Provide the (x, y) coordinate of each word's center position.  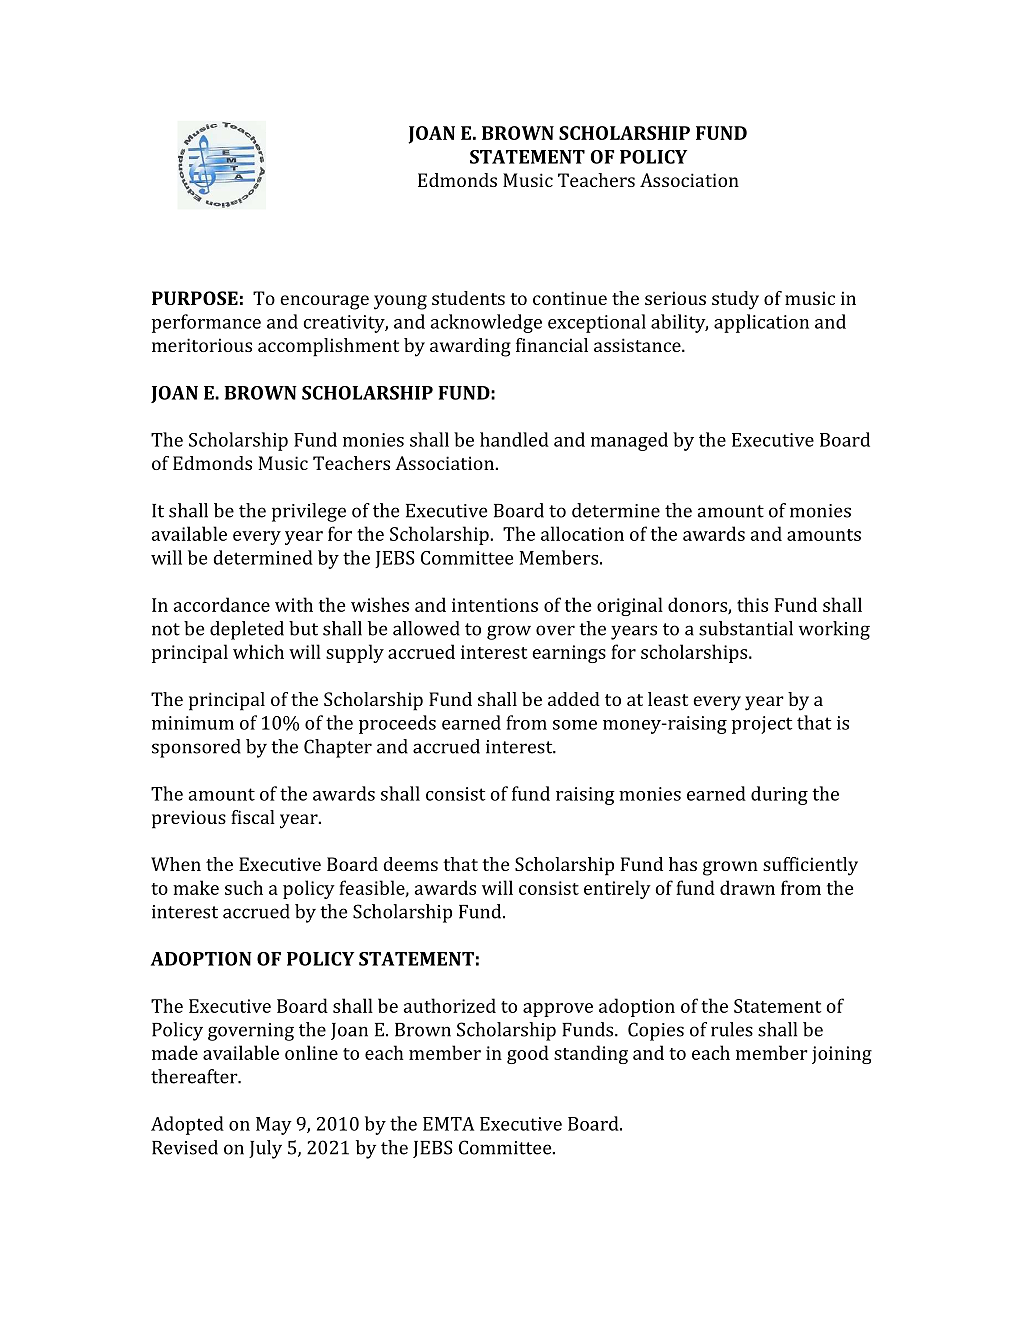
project (762, 725)
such (244, 887)
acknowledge (486, 323)
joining (842, 1055)
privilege (309, 512)
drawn (747, 887)
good (528, 1054)
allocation (582, 533)
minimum (193, 723)
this (752, 604)
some (575, 725)
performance (206, 323)
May (274, 1126)
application (761, 323)
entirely (617, 889)
